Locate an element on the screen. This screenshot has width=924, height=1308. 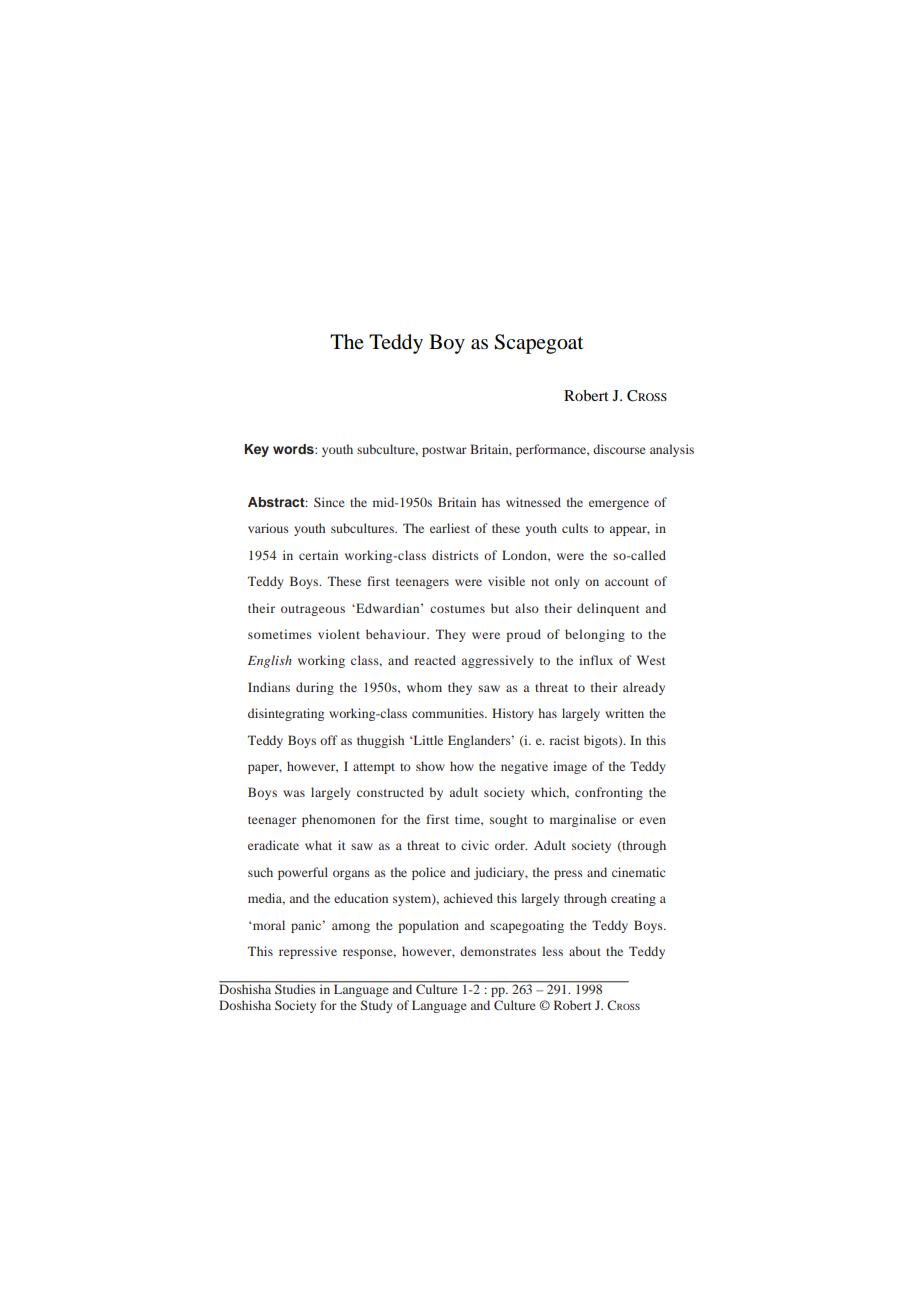
was is located at coordinates (294, 793).
